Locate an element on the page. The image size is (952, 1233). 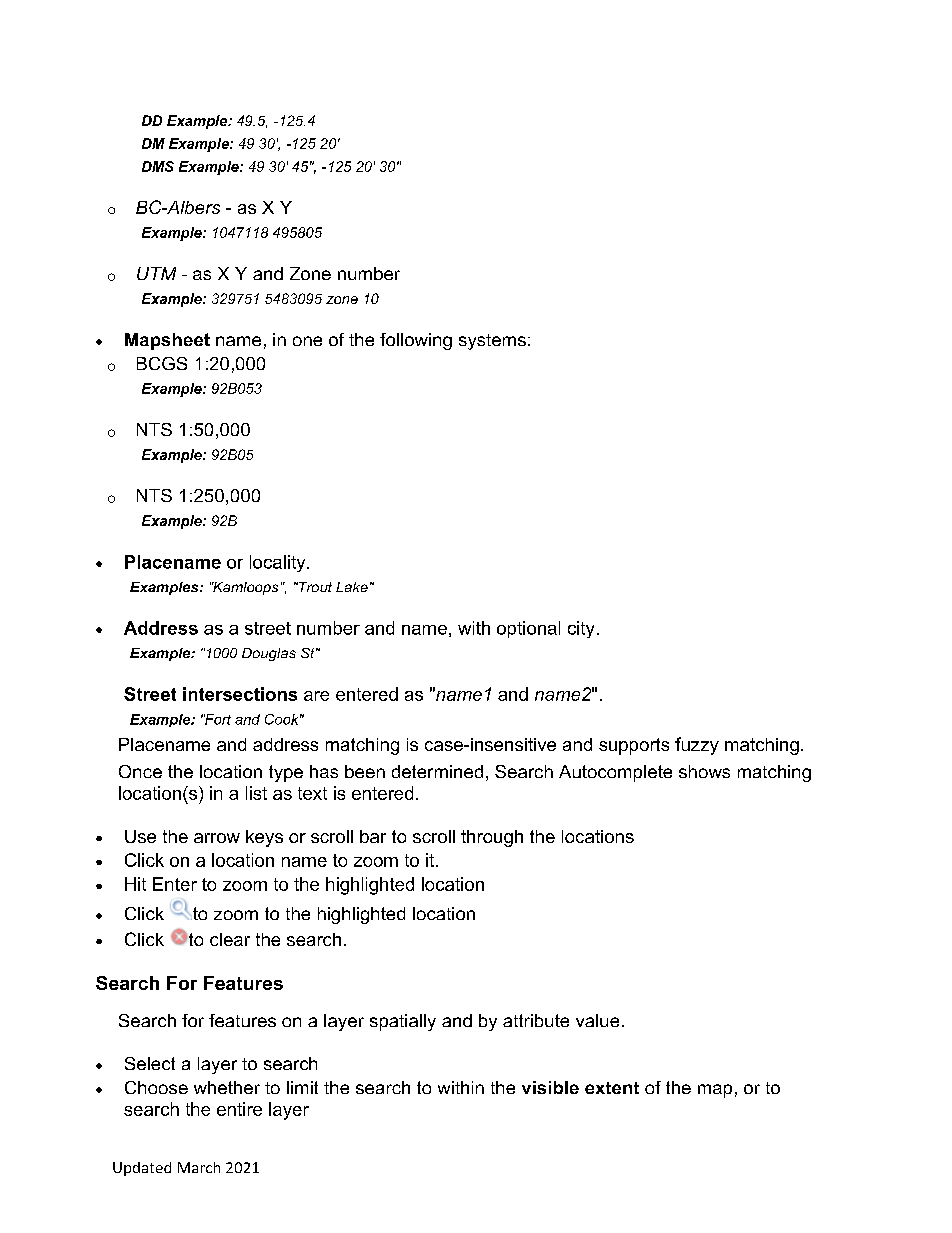
systems is located at coordinates (492, 342).
